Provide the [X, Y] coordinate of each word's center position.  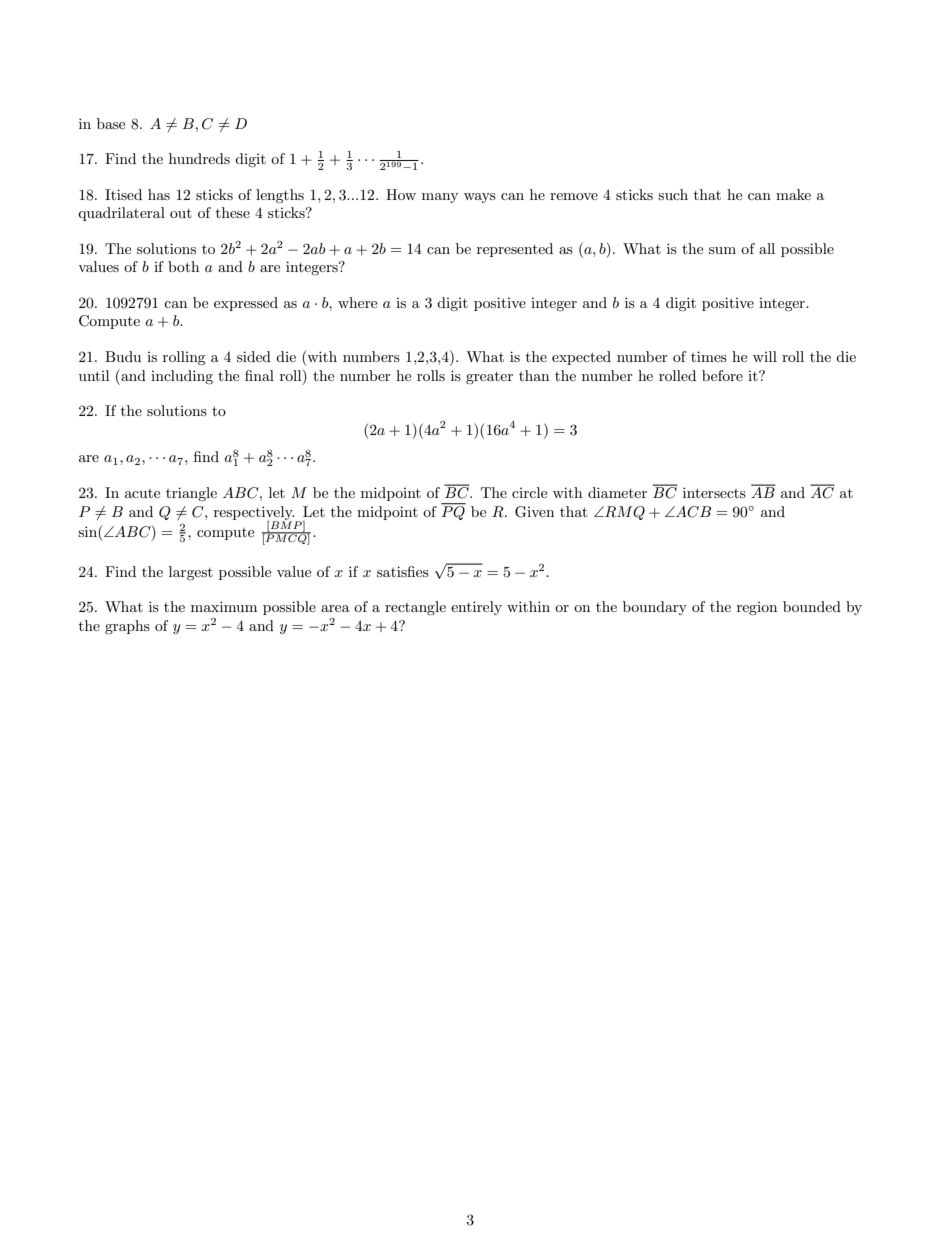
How [401, 194]
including [182, 377]
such [673, 194]
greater [489, 378]
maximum [224, 606]
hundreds [199, 158]
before [722, 375]
